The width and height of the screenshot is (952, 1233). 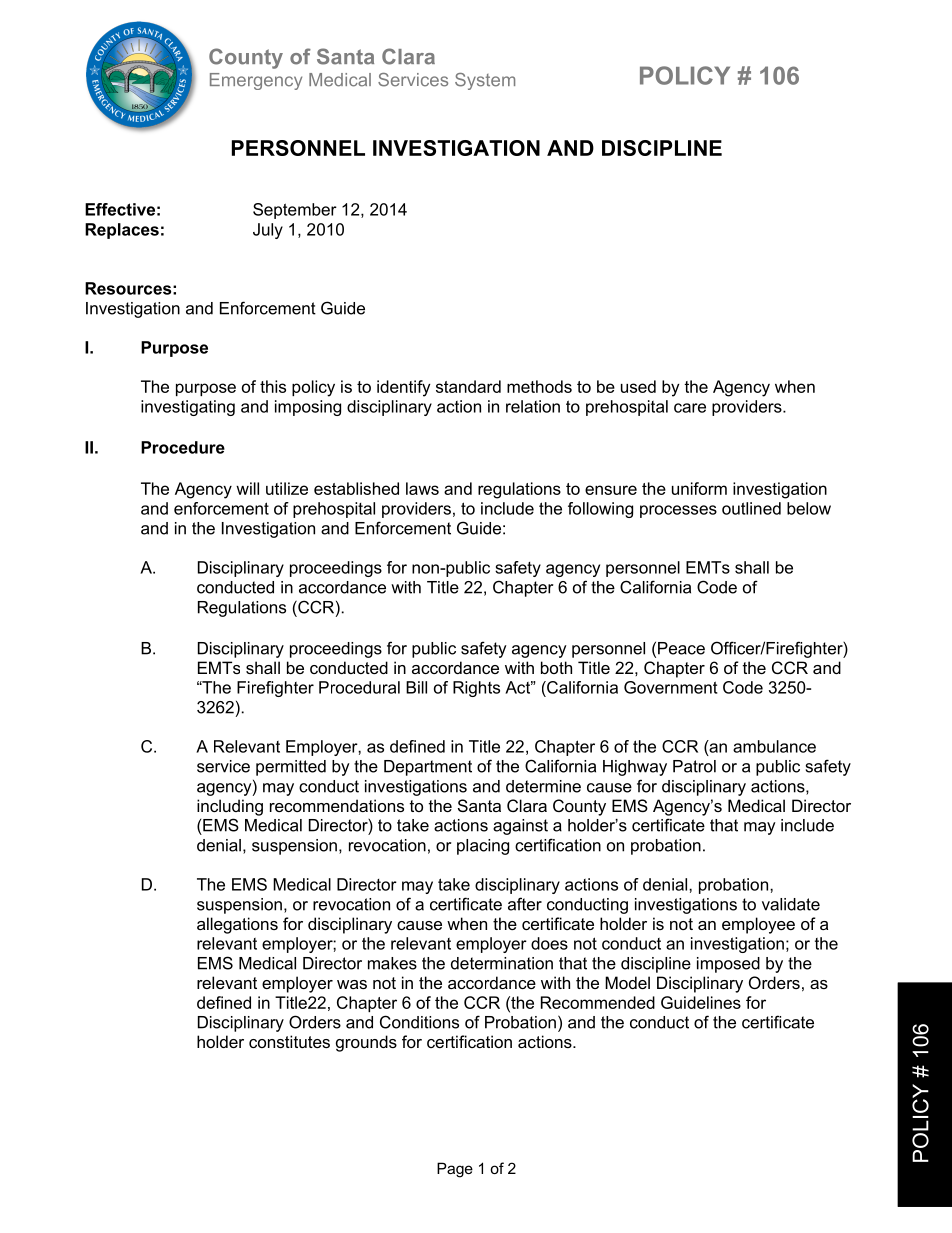 What do you see at coordinates (758, 925) in the screenshot?
I see `employee` at bounding box center [758, 925].
